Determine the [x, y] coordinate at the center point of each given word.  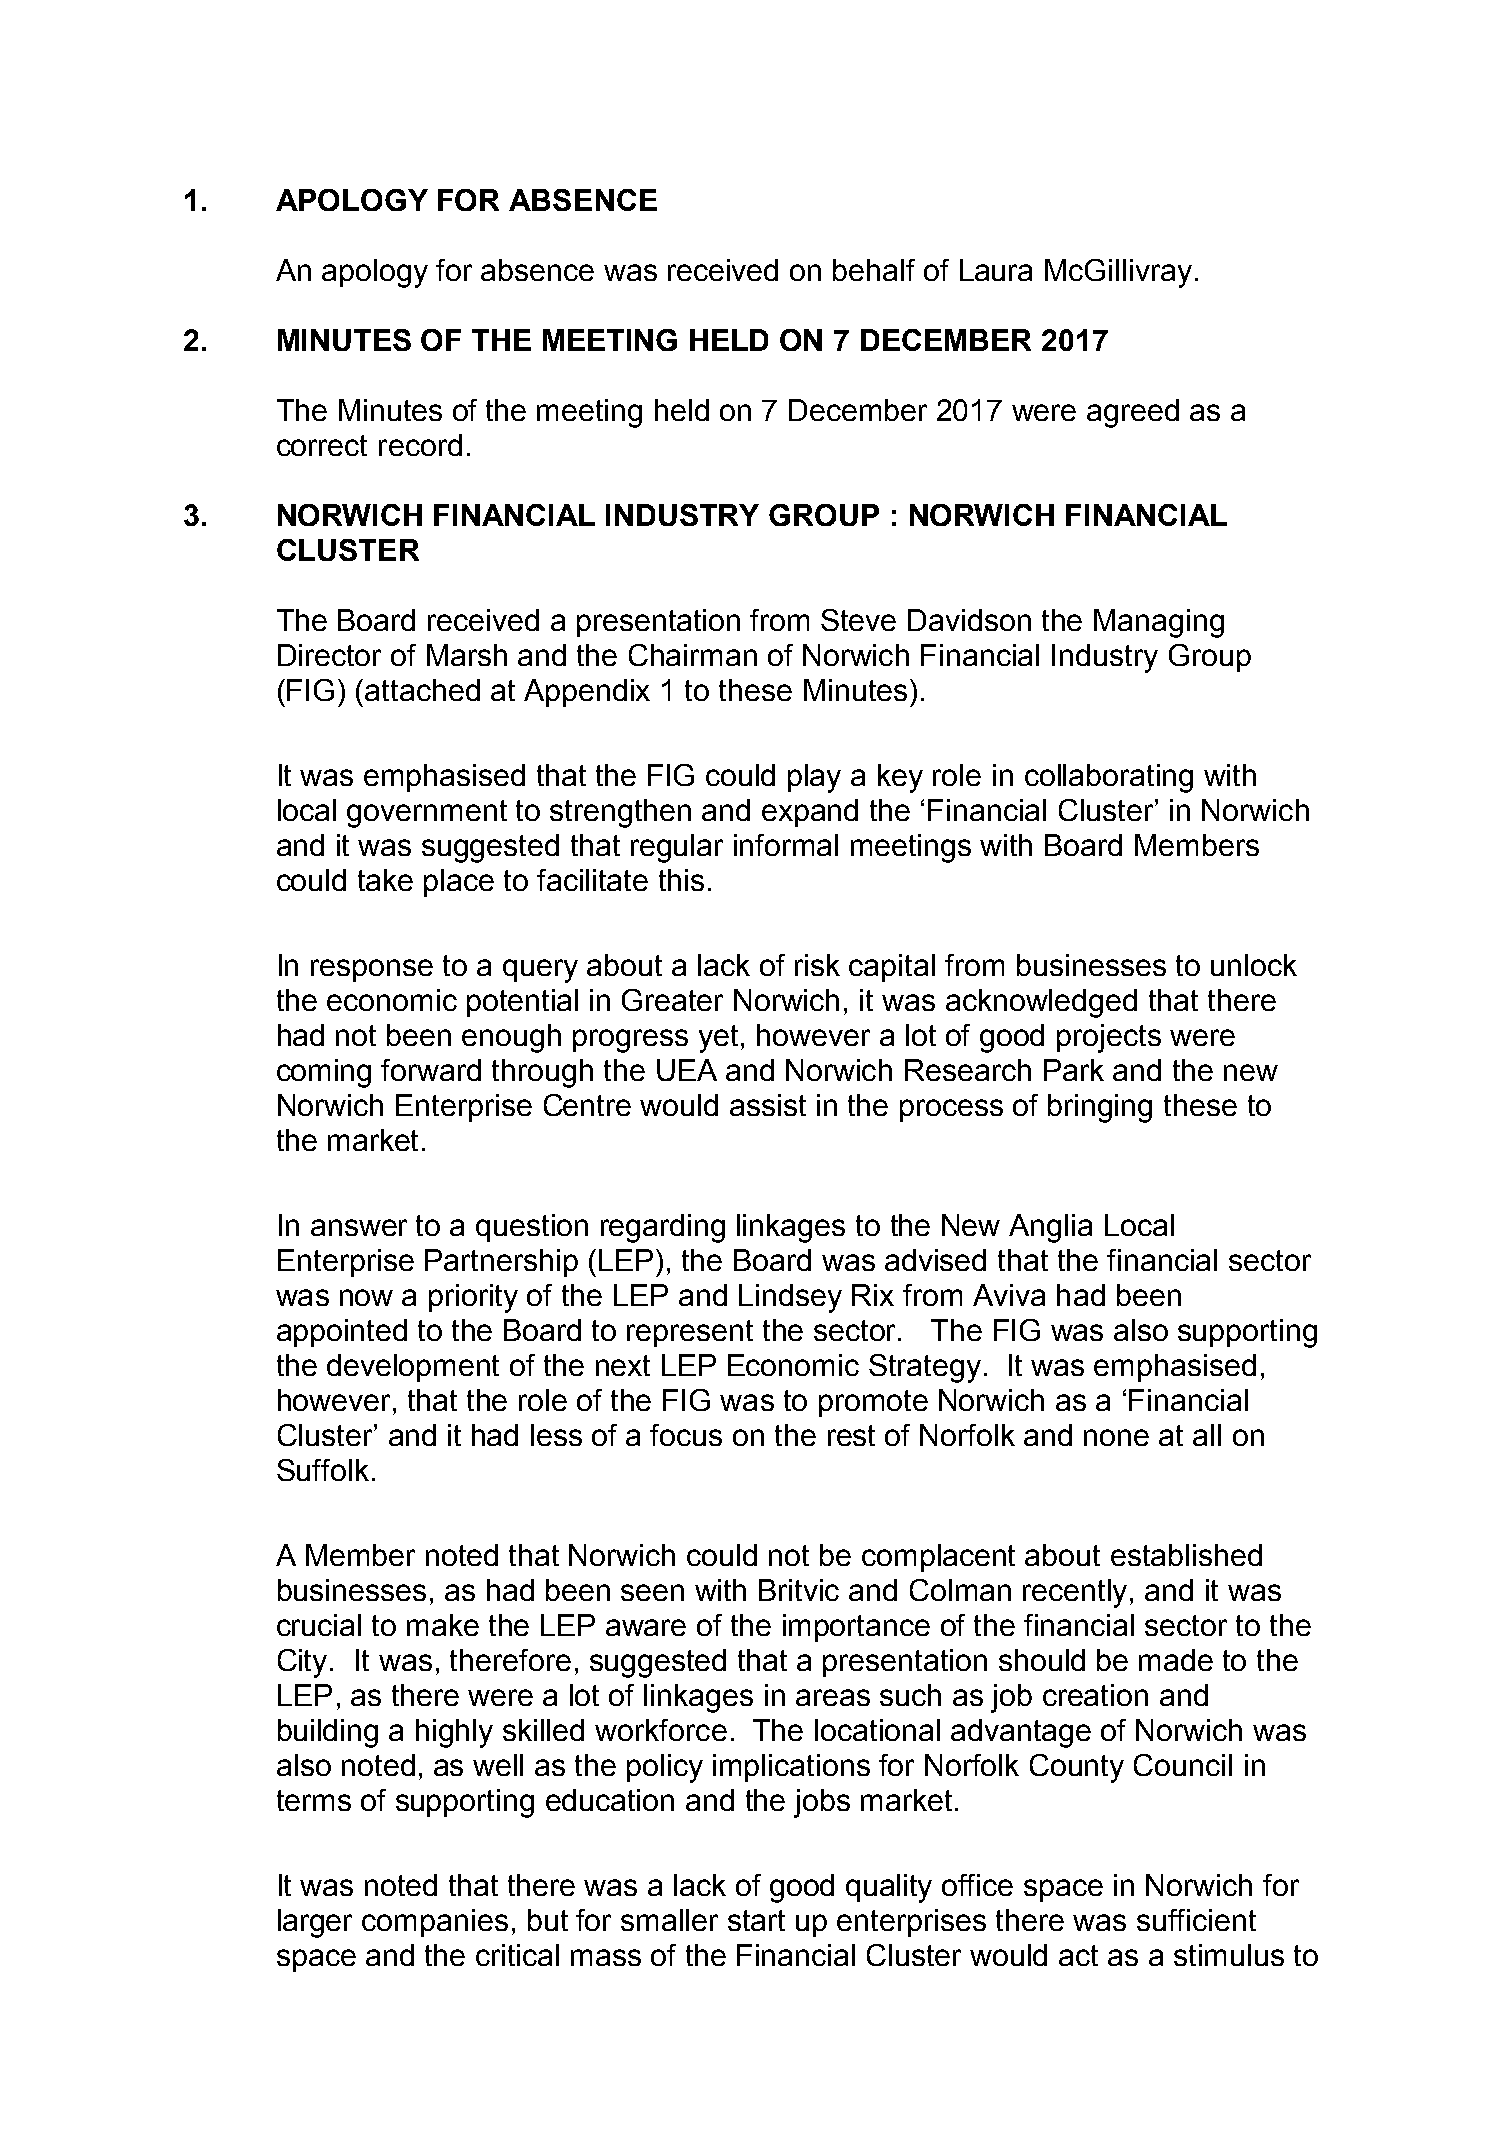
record [420, 445]
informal [786, 845]
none [1116, 1437]
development [413, 1368]
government [427, 814]
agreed [1133, 413]
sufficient [1196, 1920]
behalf [874, 270]
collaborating [1109, 778]
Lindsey [790, 1298]
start [756, 1920]
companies [435, 1923]
